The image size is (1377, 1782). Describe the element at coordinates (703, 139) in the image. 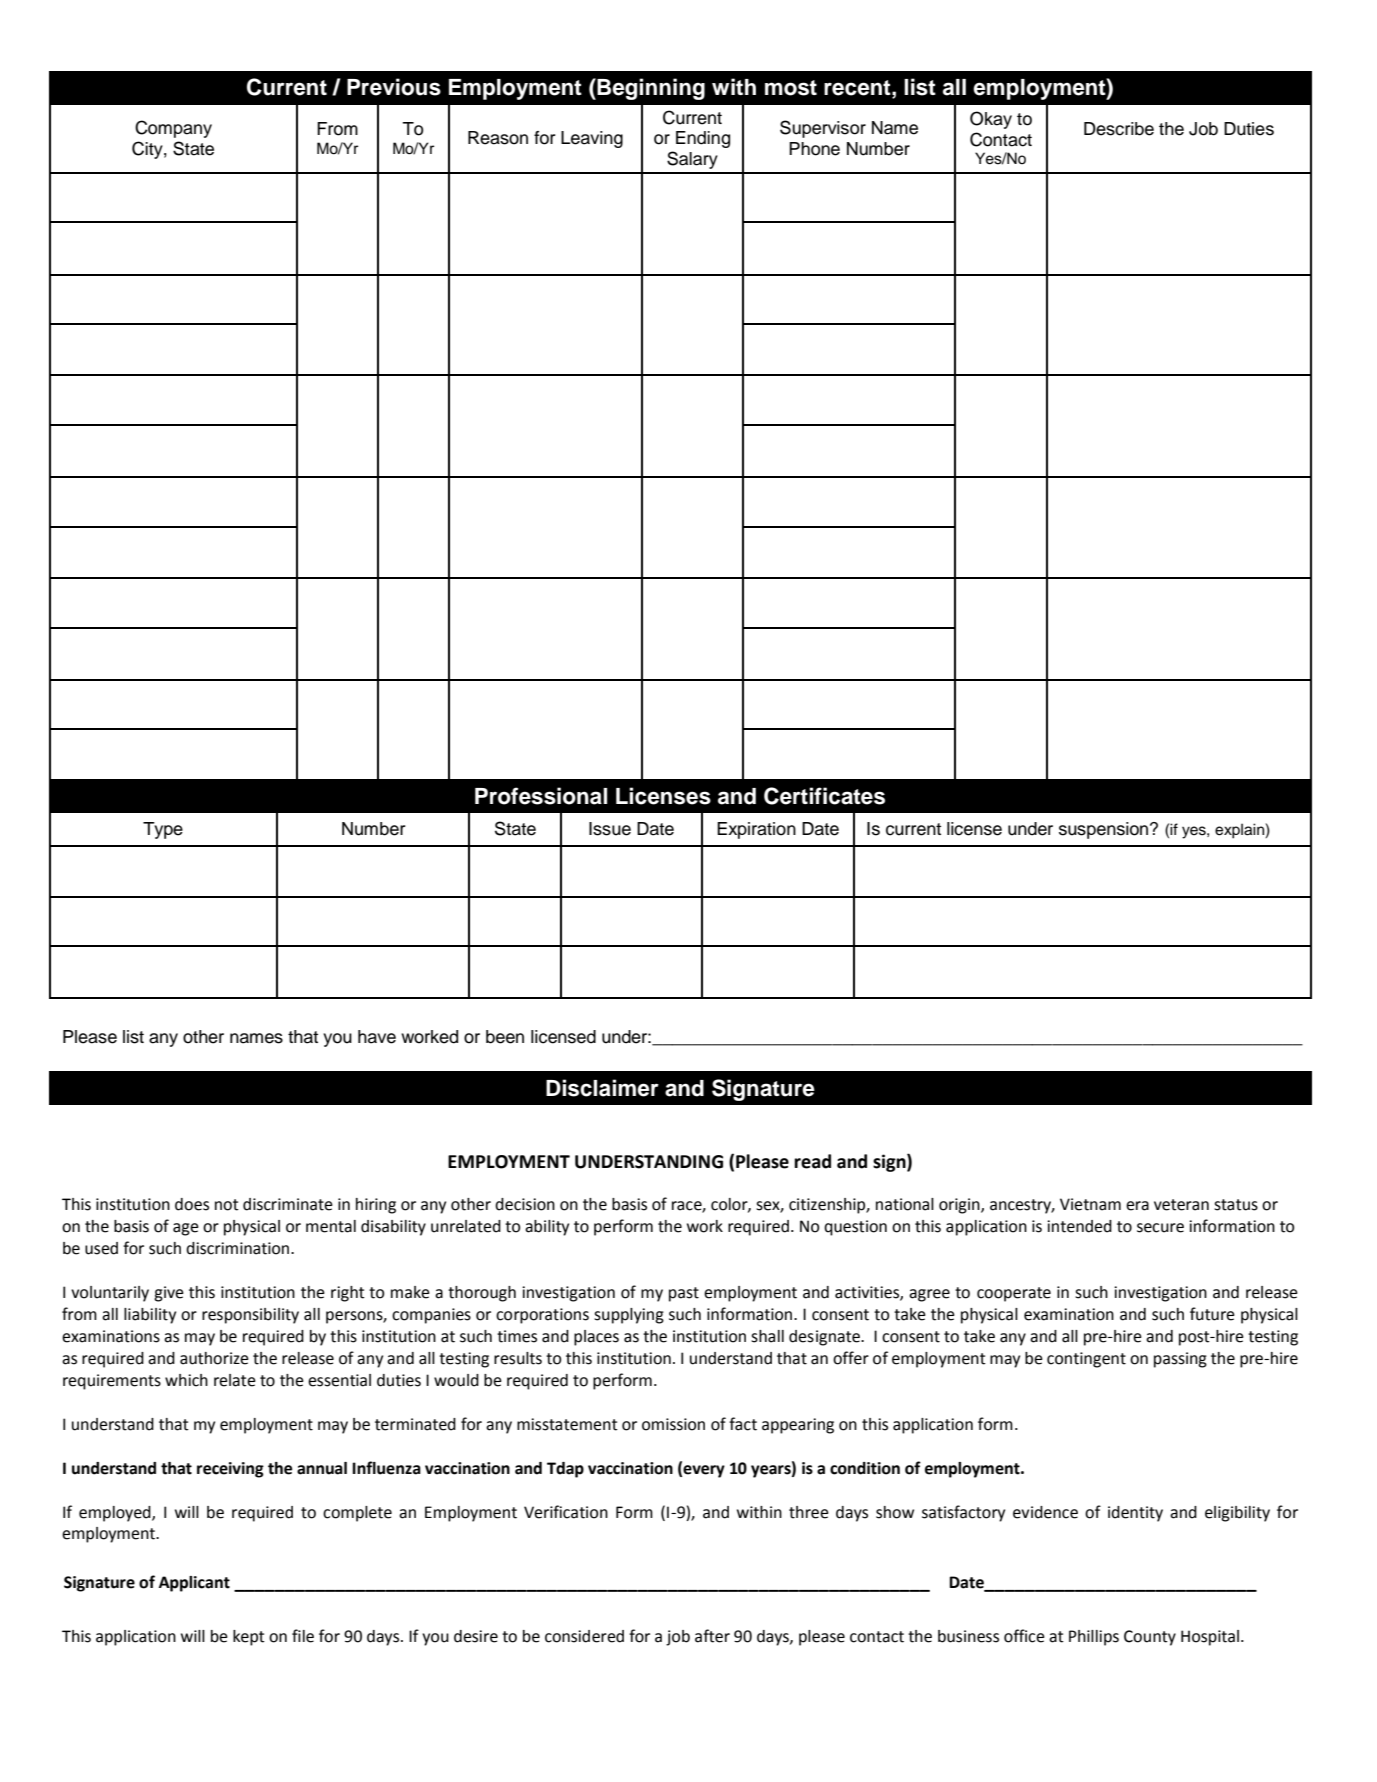

I see `Ending` at that location.
